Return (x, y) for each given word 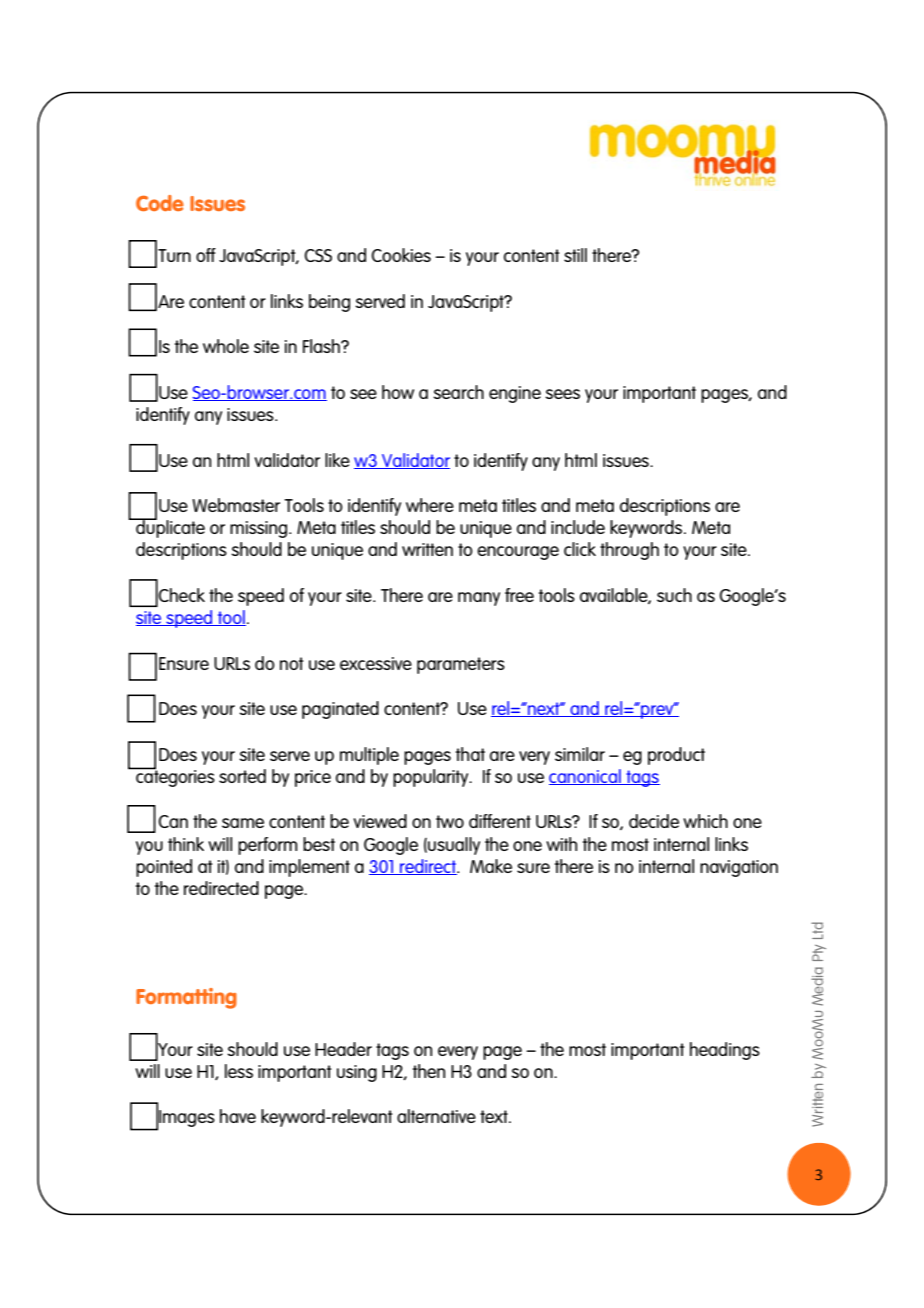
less (239, 1071)
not (291, 663)
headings (725, 1051)
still (575, 255)
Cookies (401, 255)
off (206, 255)
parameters (461, 665)
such (674, 595)
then (429, 1071)
